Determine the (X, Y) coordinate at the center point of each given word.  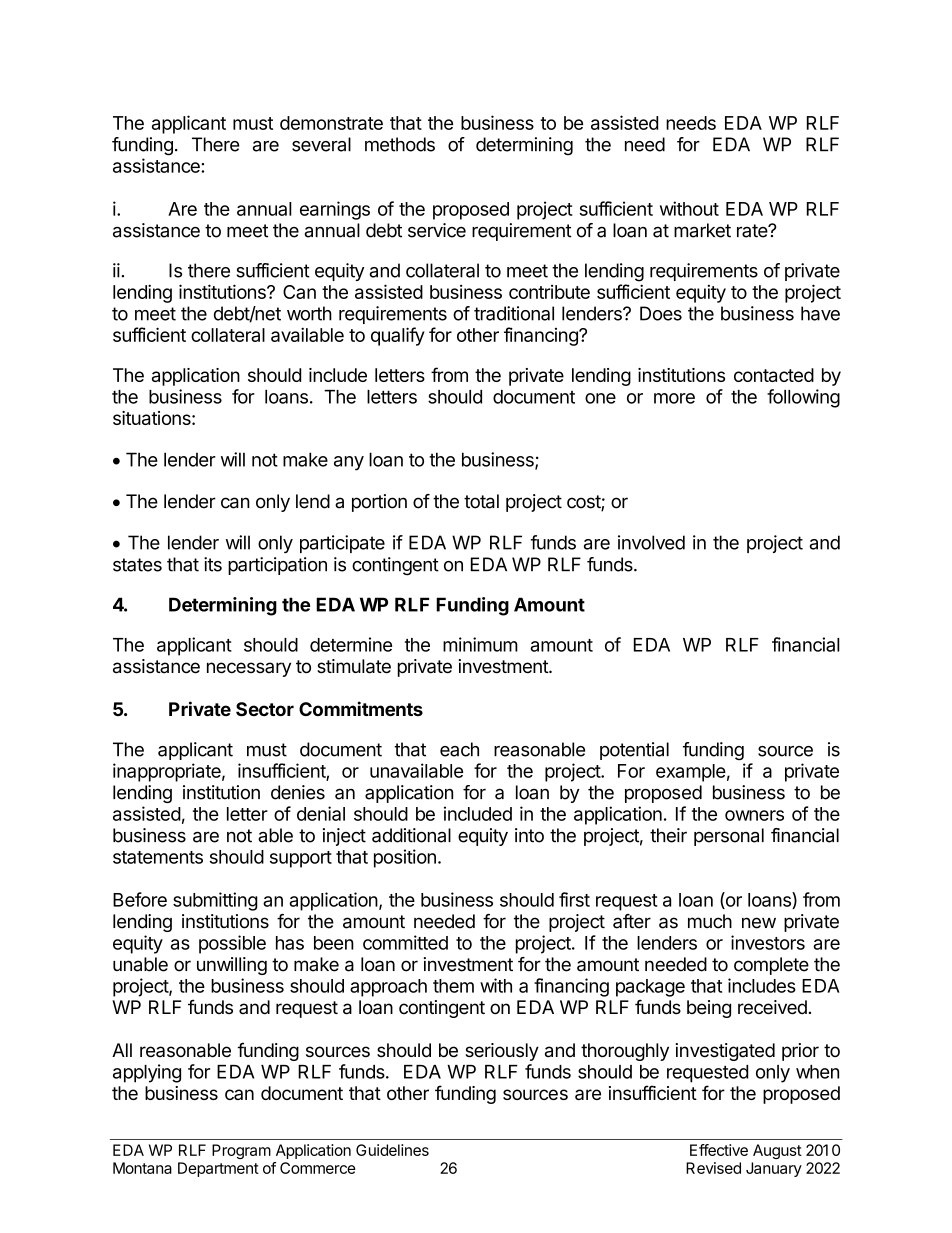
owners (754, 815)
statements (158, 857)
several (321, 144)
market (702, 230)
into (529, 835)
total (481, 501)
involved (651, 542)
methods (400, 144)
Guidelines (392, 1150)
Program (241, 1151)
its (213, 564)
